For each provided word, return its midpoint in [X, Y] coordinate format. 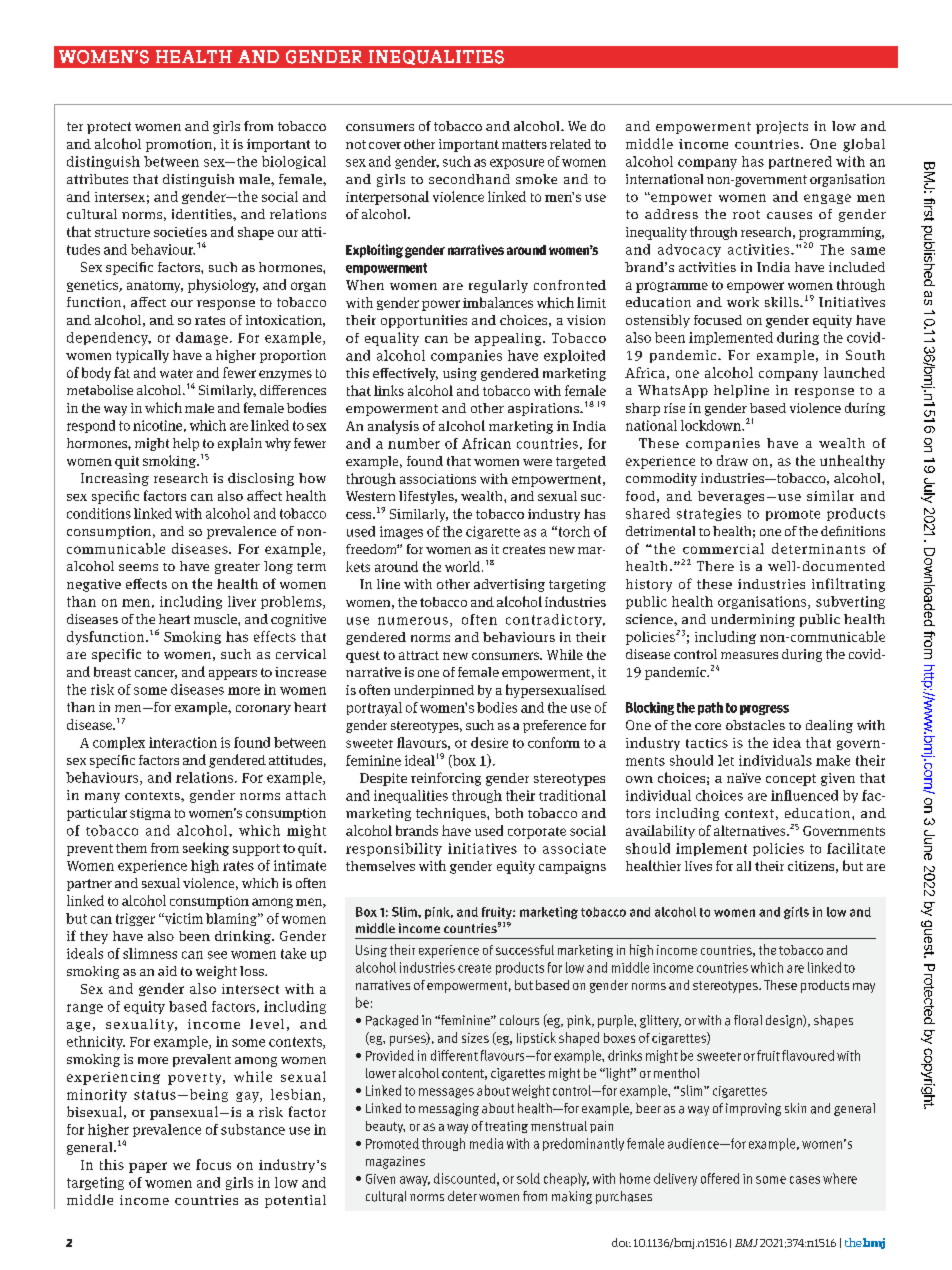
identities [203, 214]
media [486, 1143]
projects [782, 127]
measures [749, 655]
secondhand [469, 179]
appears [233, 675]
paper [148, 1167]
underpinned [434, 691]
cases [805, 1180]
